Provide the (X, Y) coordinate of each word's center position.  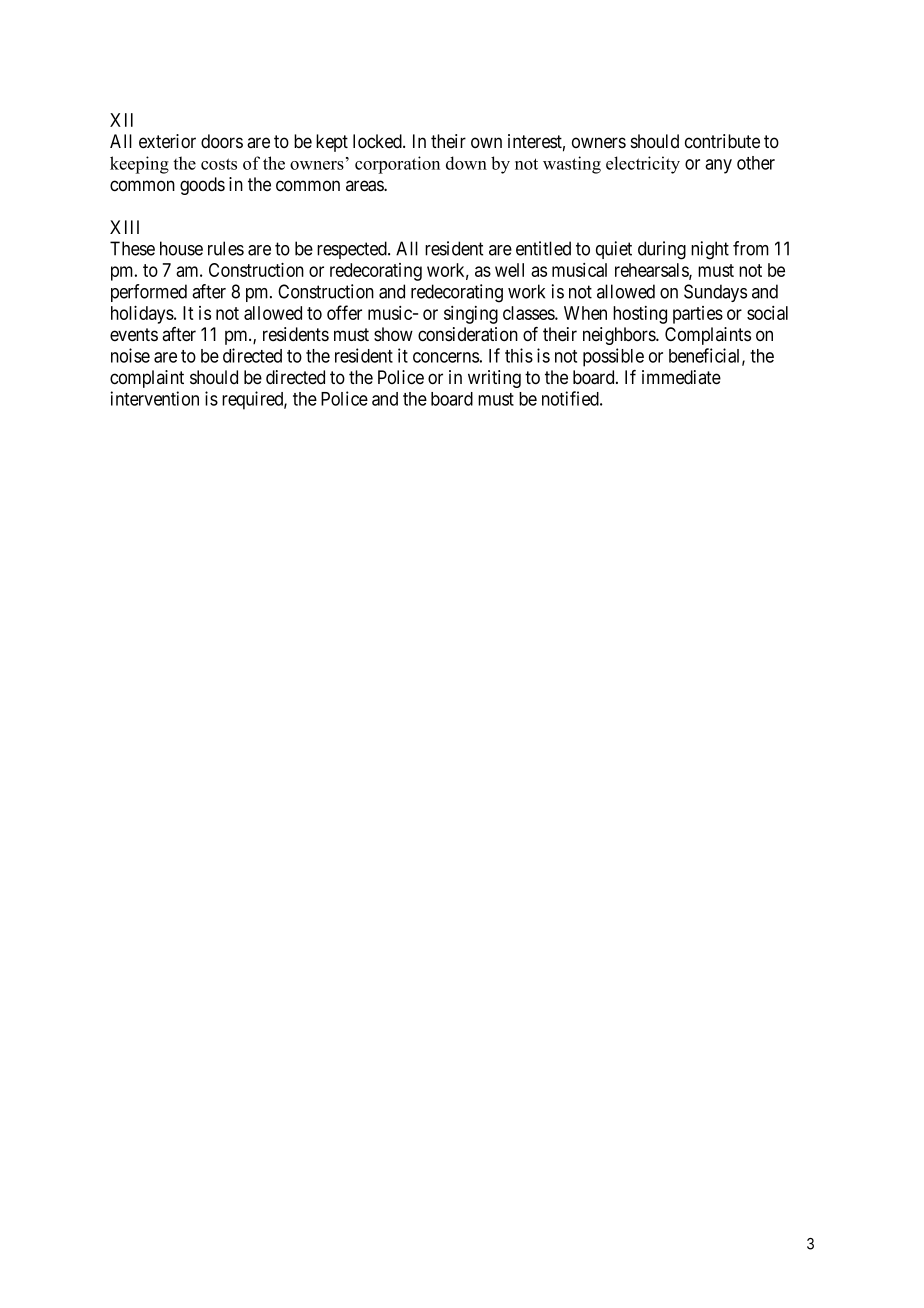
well (509, 270)
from (751, 248)
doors (222, 141)
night (710, 250)
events (134, 335)
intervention (154, 398)
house (181, 248)
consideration (468, 334)
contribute (722, 141)
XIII (124, 227)
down (466, 163)
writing (494, 379)
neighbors (620, 336)
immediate (681, 377)
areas (365, 186)
